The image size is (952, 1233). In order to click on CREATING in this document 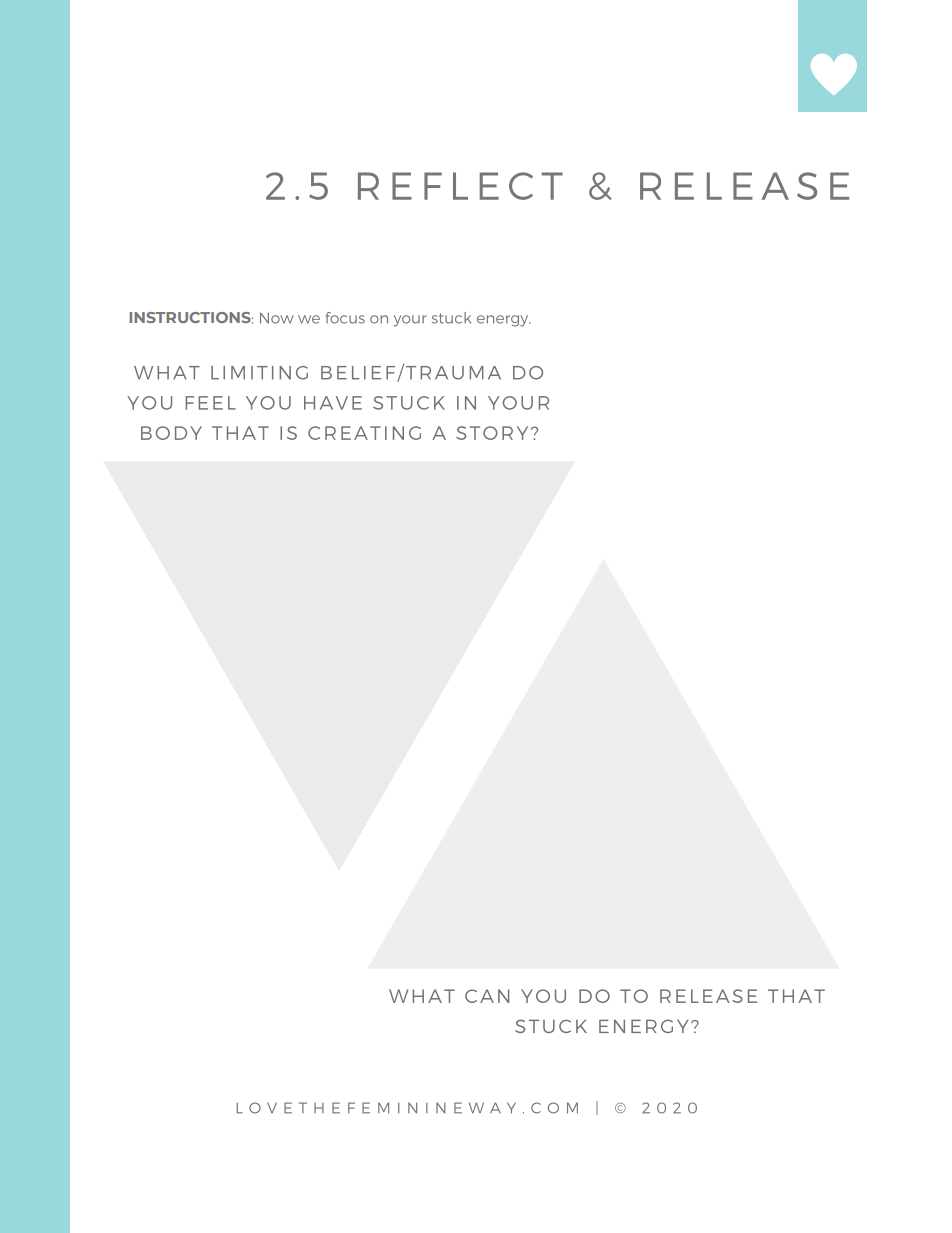, I will do `click(364, 433)`.
